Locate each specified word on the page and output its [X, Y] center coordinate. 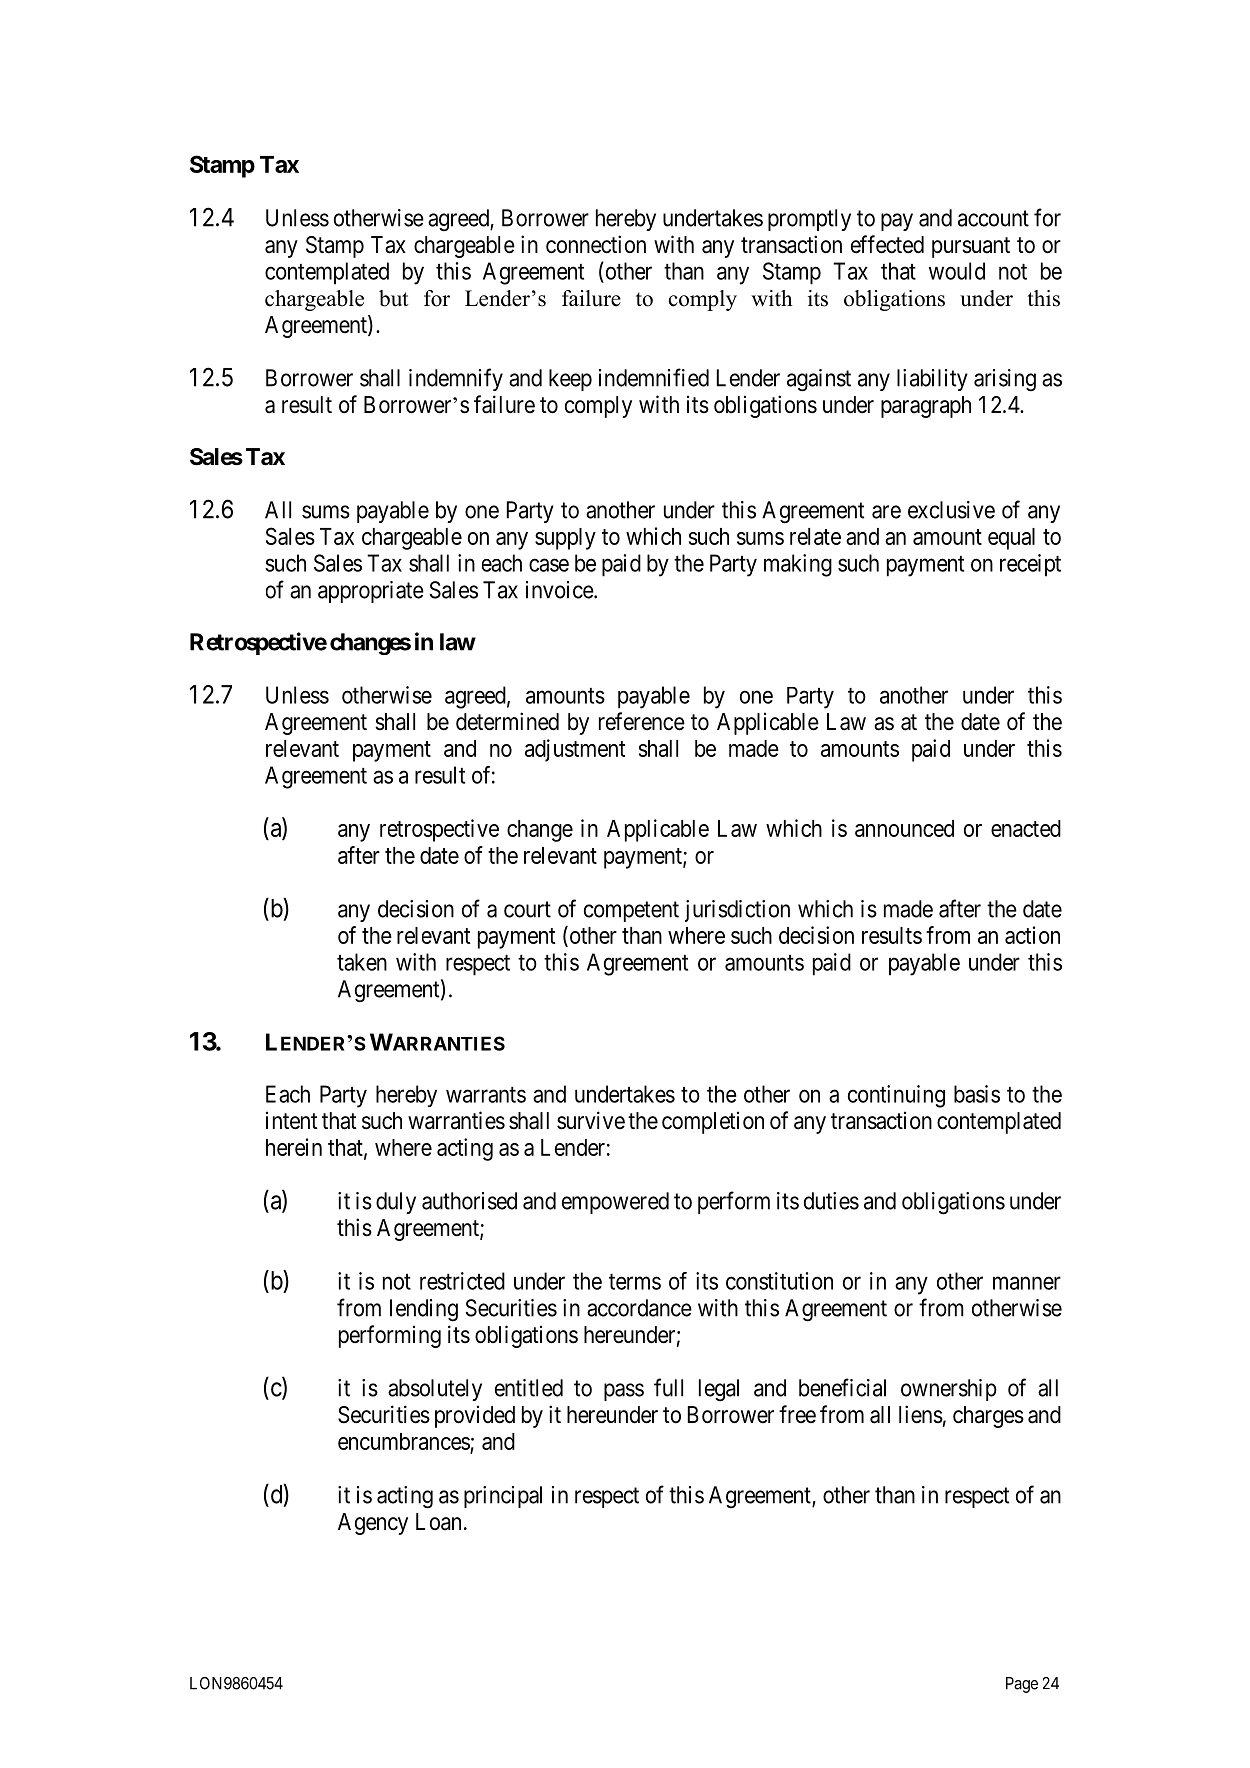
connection [596, 244]
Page [1022, 1685]
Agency [373, 1524]
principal [503, 1497]
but [394, 298]
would [957, 271]
